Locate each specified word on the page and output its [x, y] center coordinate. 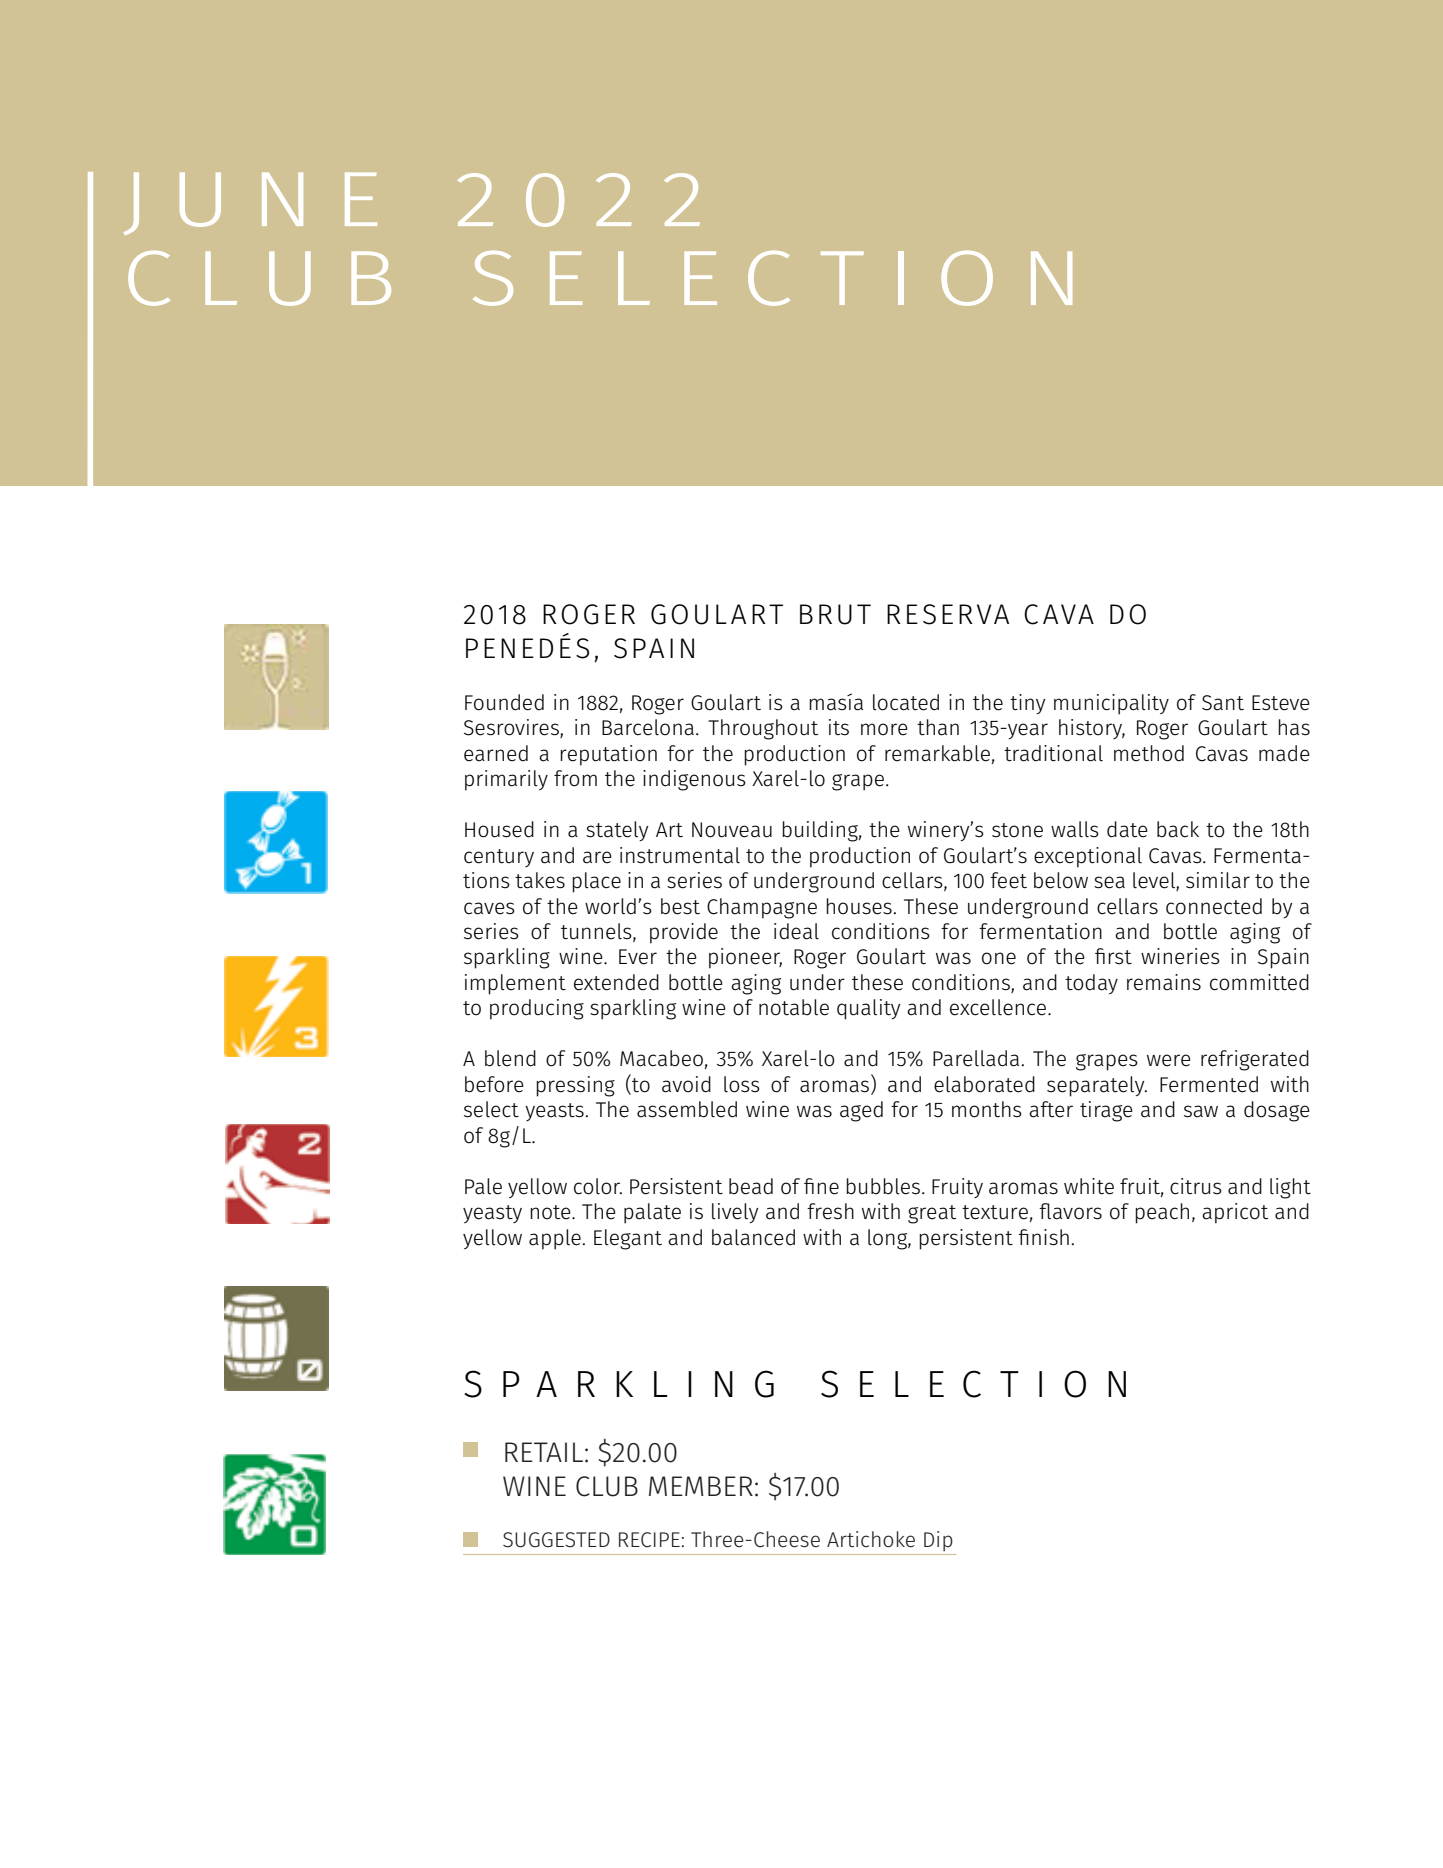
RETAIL [544, 1452]
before [494, 1084]
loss [742, 1084]
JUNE [250, 204]
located [906, 702]
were [1169, 1060]
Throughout [763, 729]
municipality [1111, 704]
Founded [504, 702]
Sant [1223, 703]
